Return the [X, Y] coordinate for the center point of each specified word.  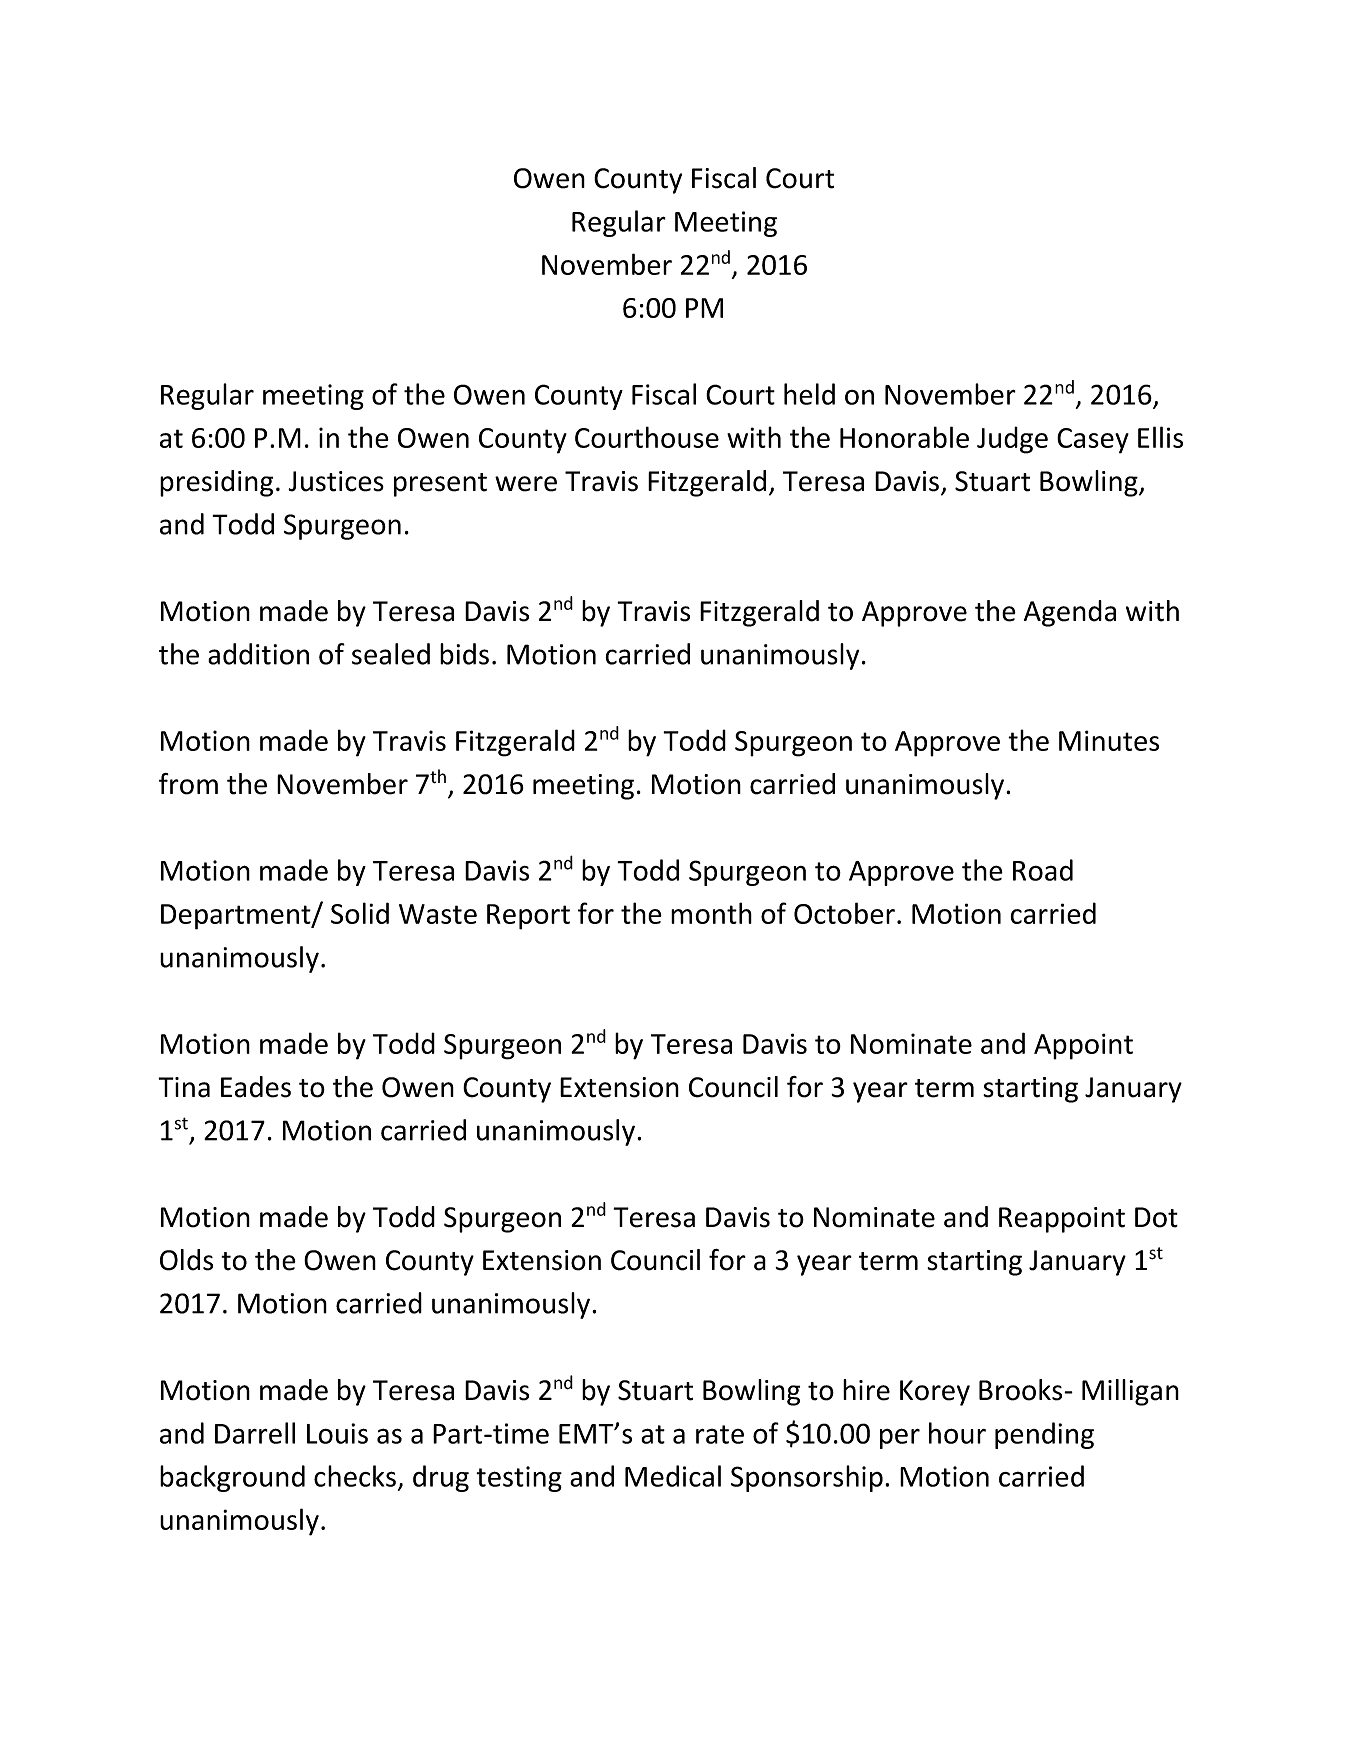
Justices [336, 481]
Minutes [1109, 740]
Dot [1156, 1217]
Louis [337, 1433]
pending [1044, 1435]
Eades [256, 1087]
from [188, 784]
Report [528, 917]
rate [720, 1434]
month [711, 913]
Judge [1012, 440]
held [809, 394]
